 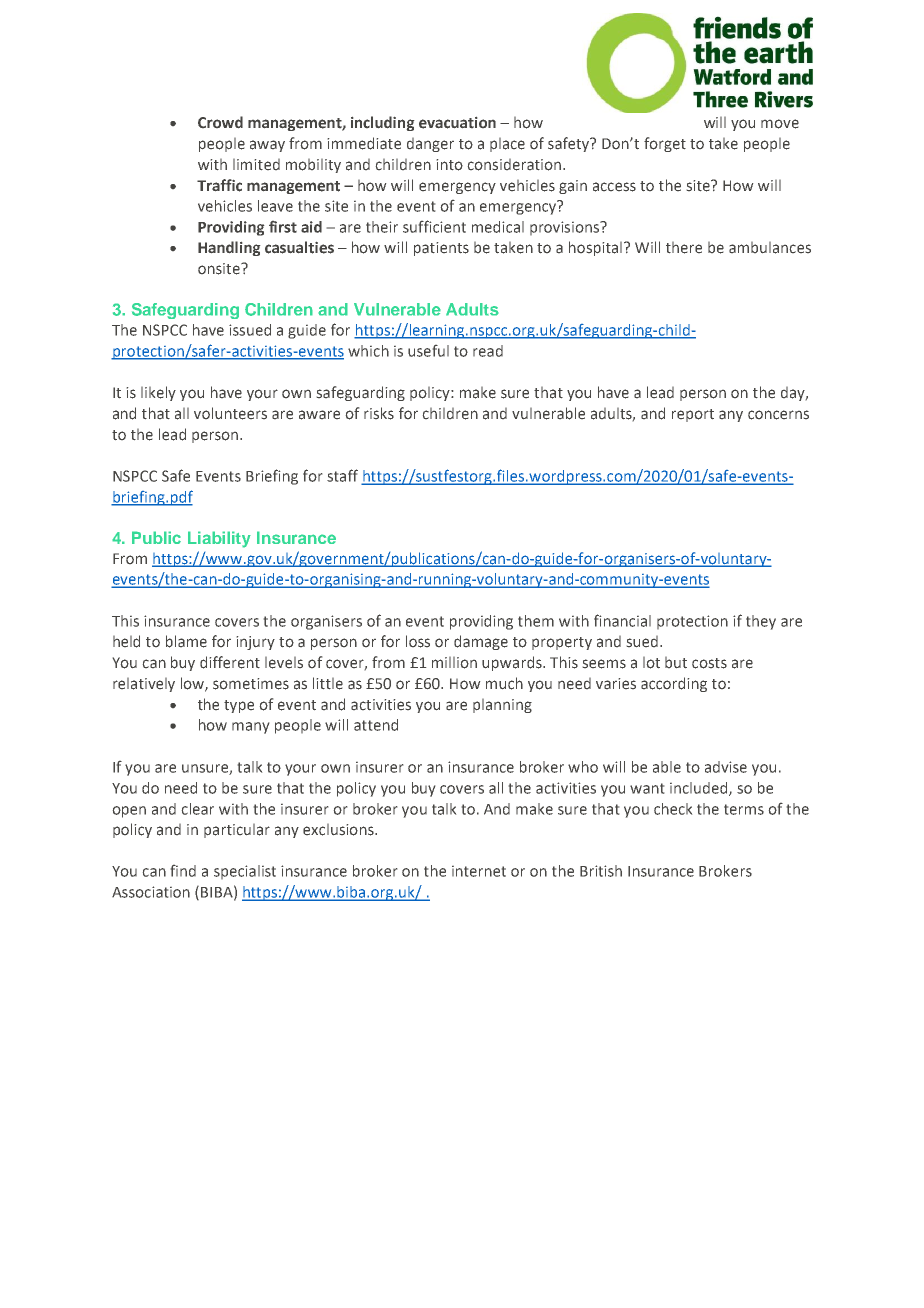 What do you see at coordinates (220, 122) in the screenshot?
I see `Crowd` at bounding box center [220, 122].
